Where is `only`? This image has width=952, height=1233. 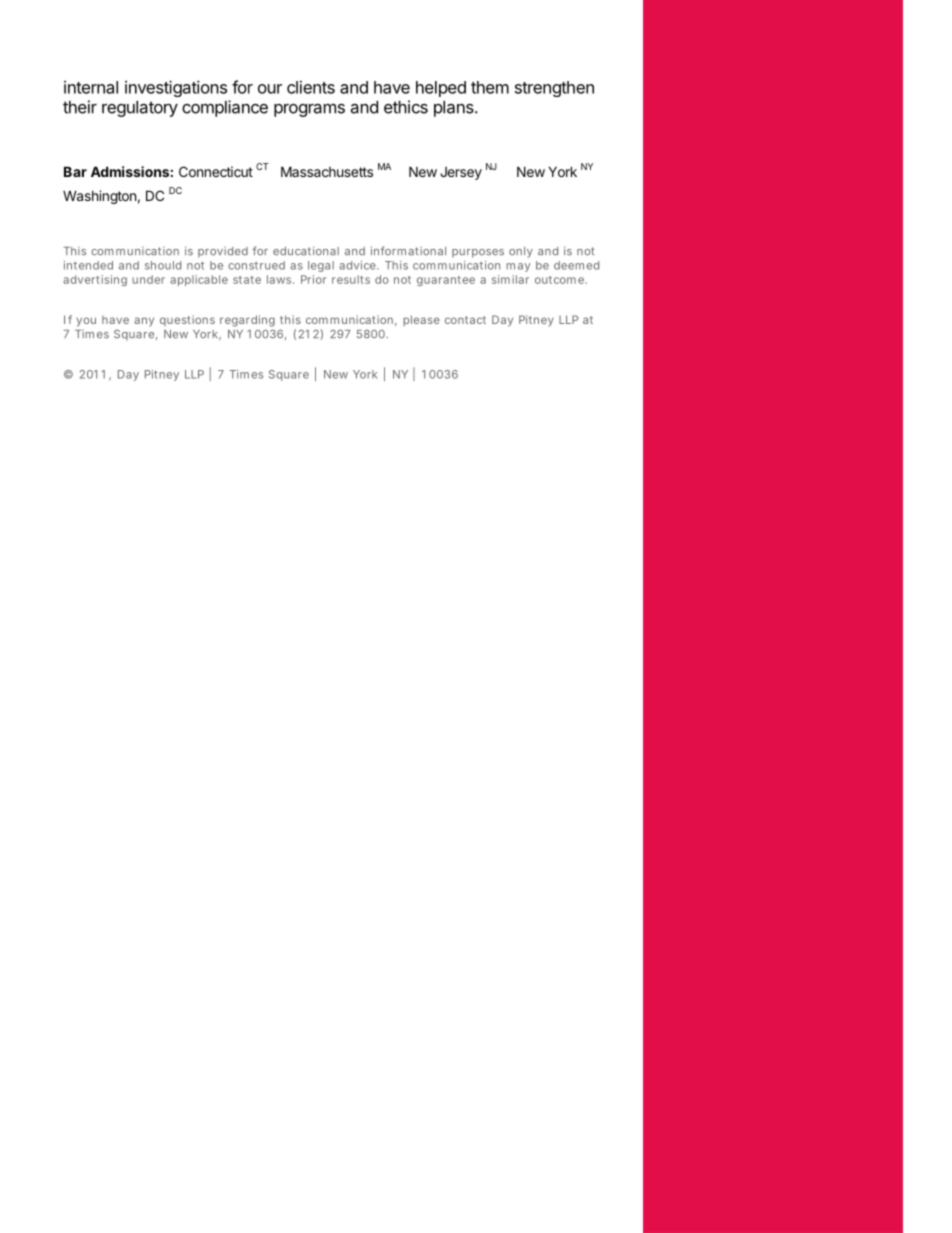
only is located at coordinates (521, 252).
